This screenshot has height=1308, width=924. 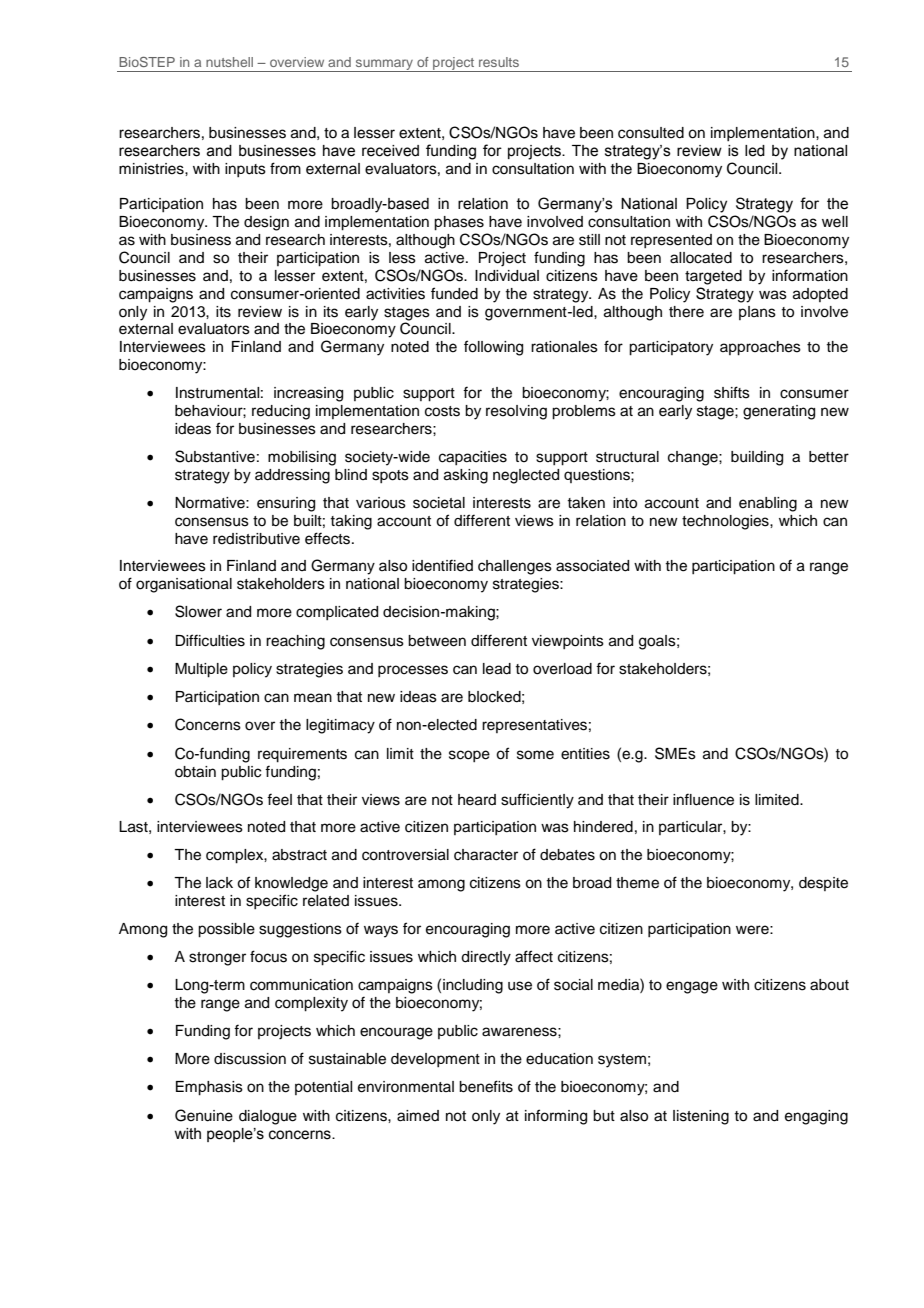 What do you see at coordinates (469, 756) in the screenshot?
I see `scope` at bounding box center [469, 756].
